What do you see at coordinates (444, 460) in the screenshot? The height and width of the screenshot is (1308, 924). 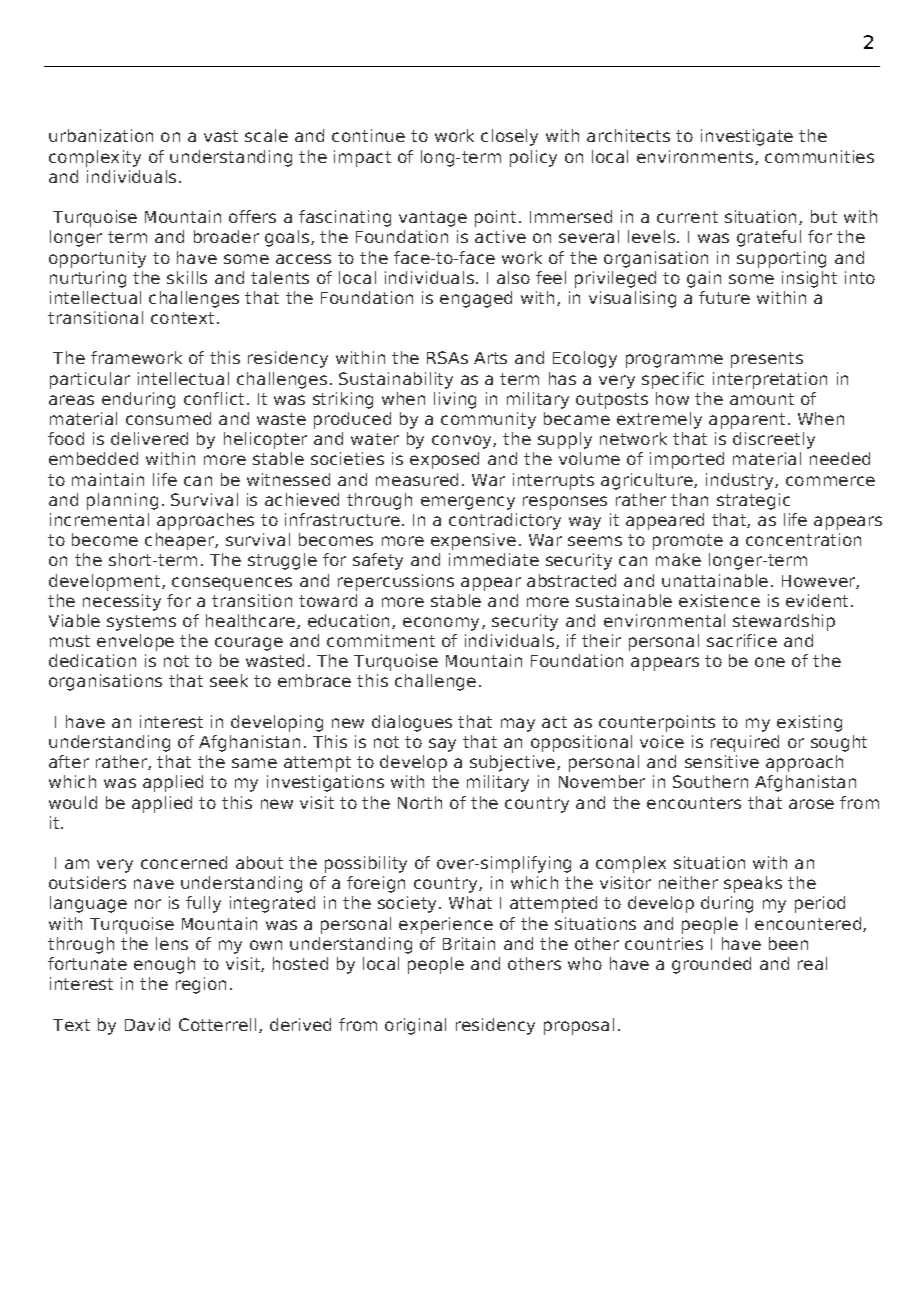 I see `exposed` at bounding box center [444, 460].
